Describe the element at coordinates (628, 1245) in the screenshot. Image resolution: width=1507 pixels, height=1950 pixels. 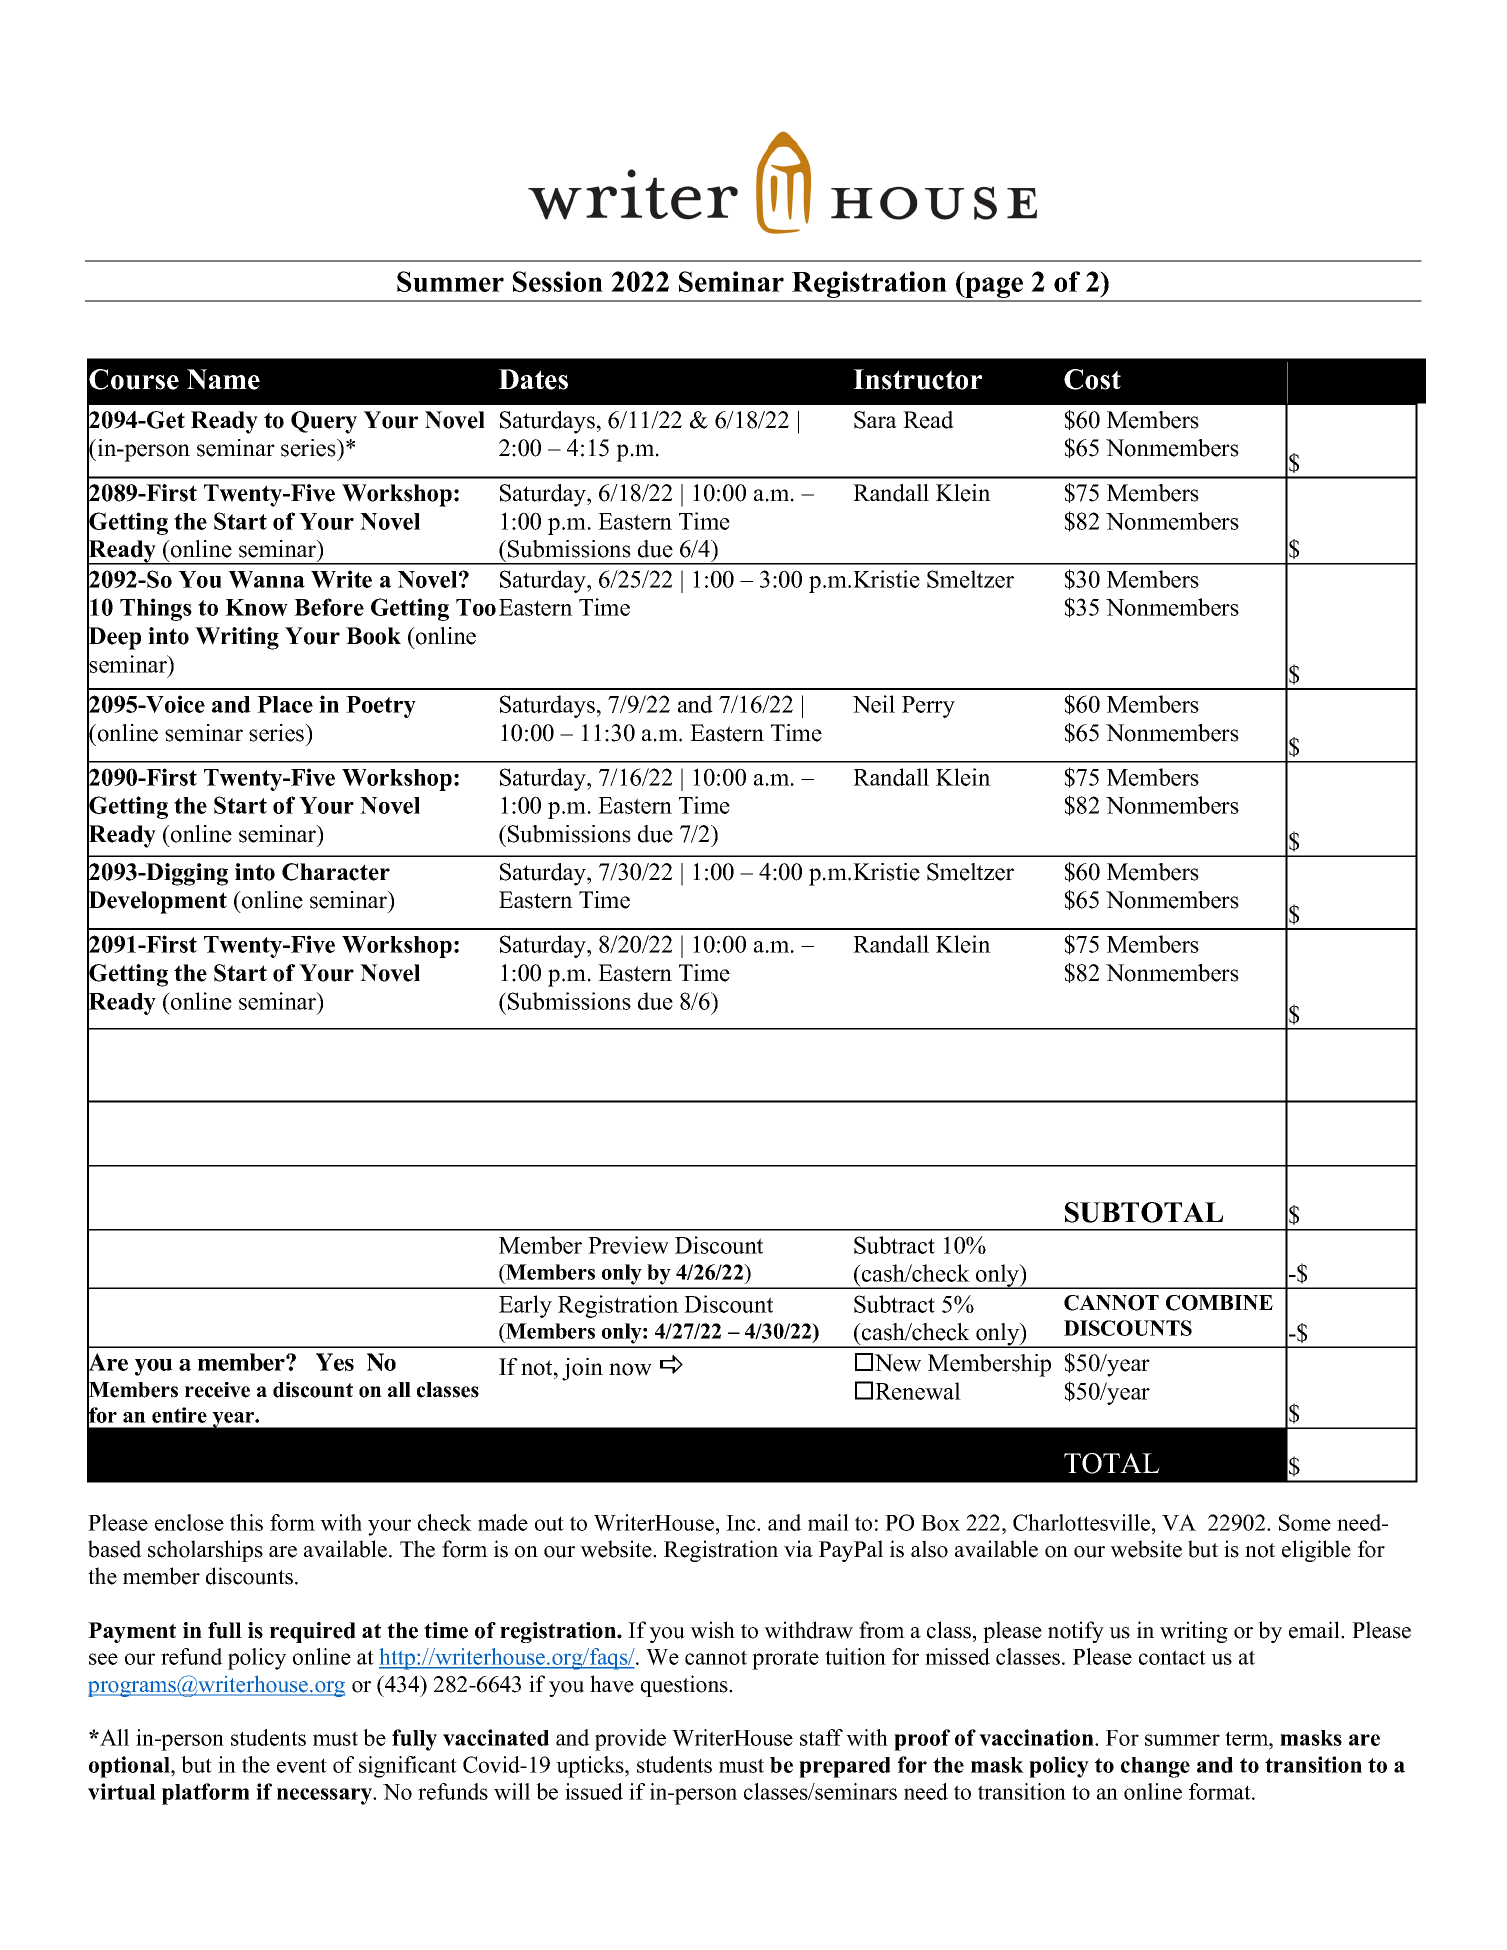
I see `Preview` at that location.
